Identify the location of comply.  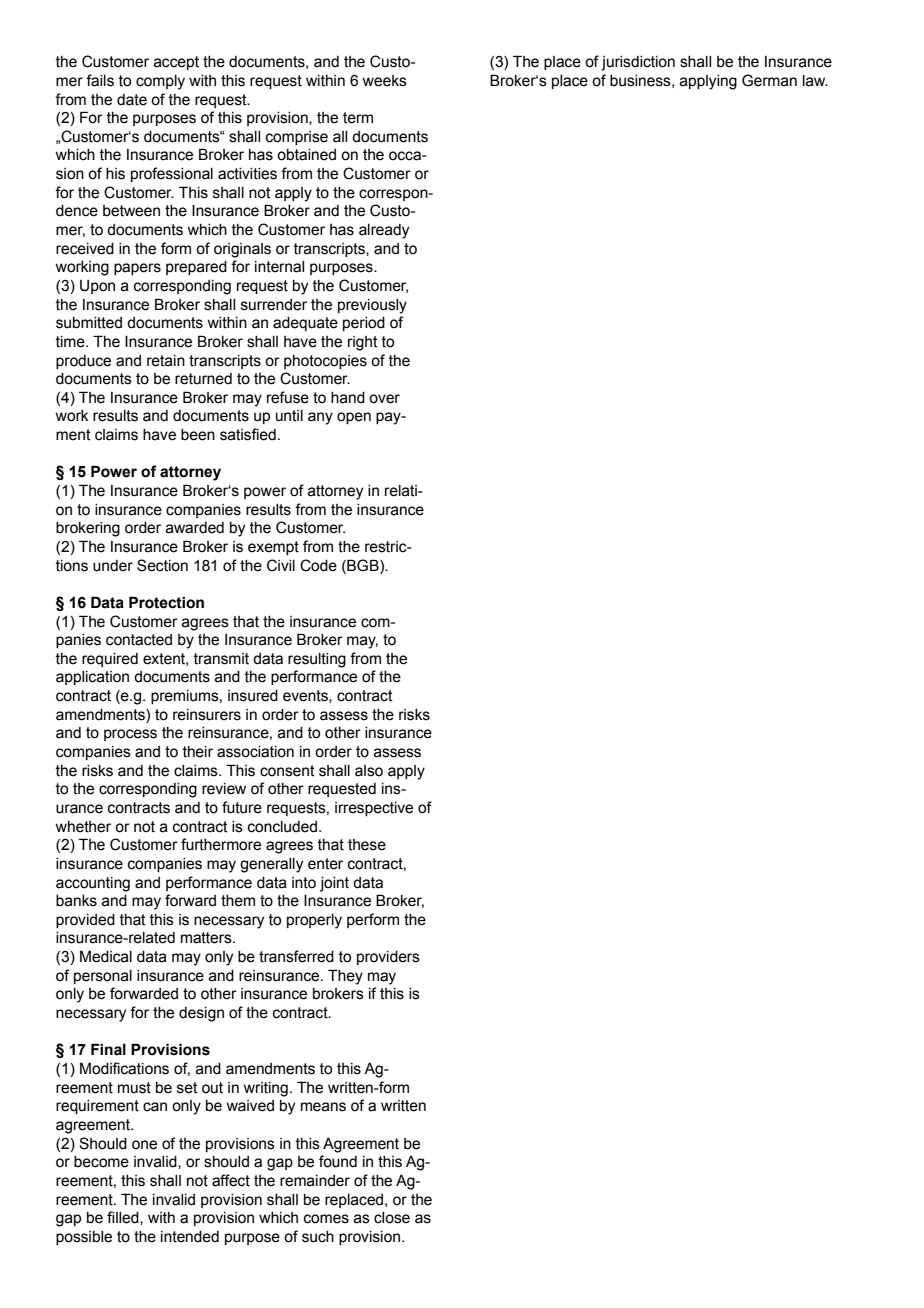
(160, 82).
